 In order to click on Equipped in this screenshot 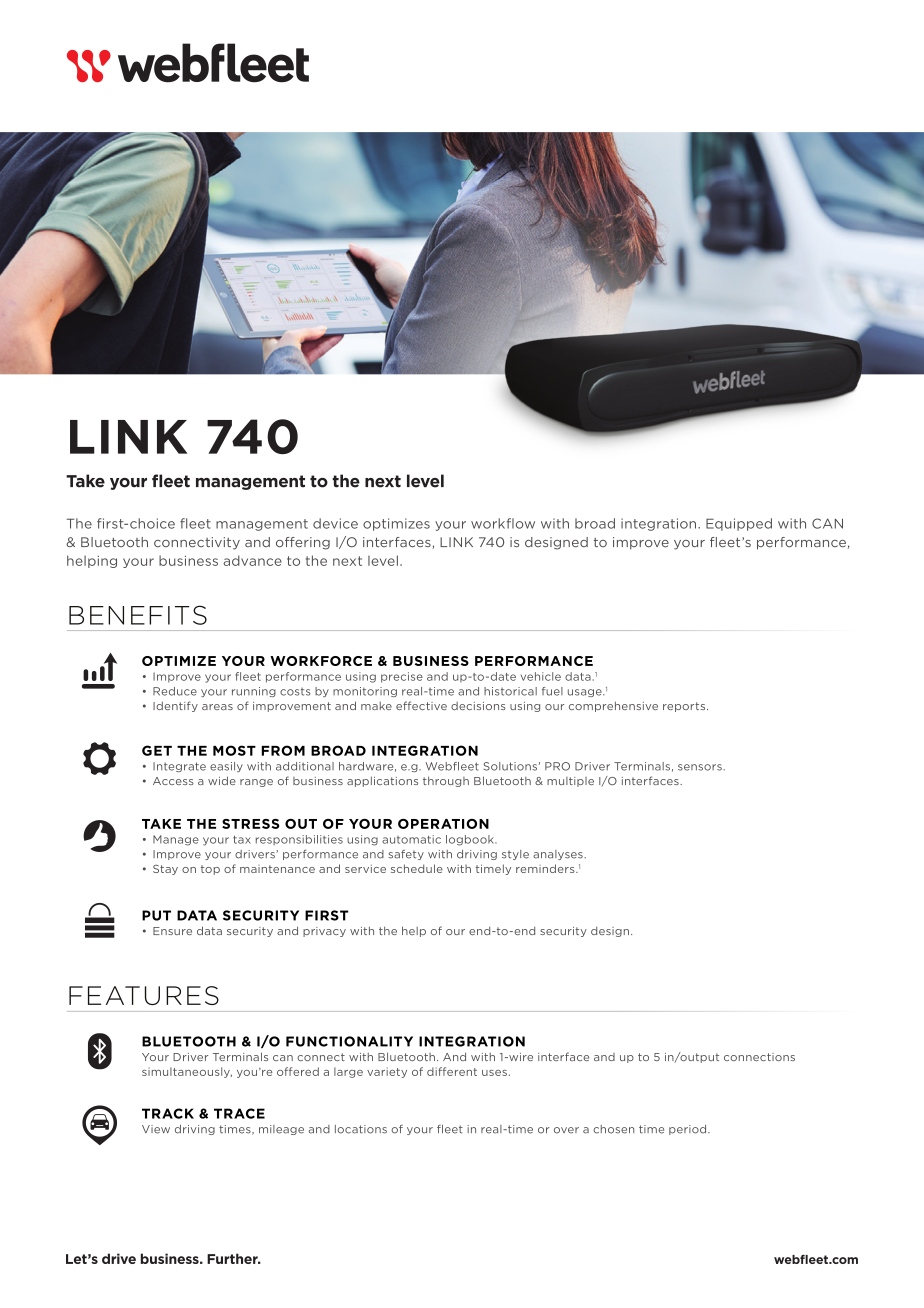, I will do `click(739, 524)`.
